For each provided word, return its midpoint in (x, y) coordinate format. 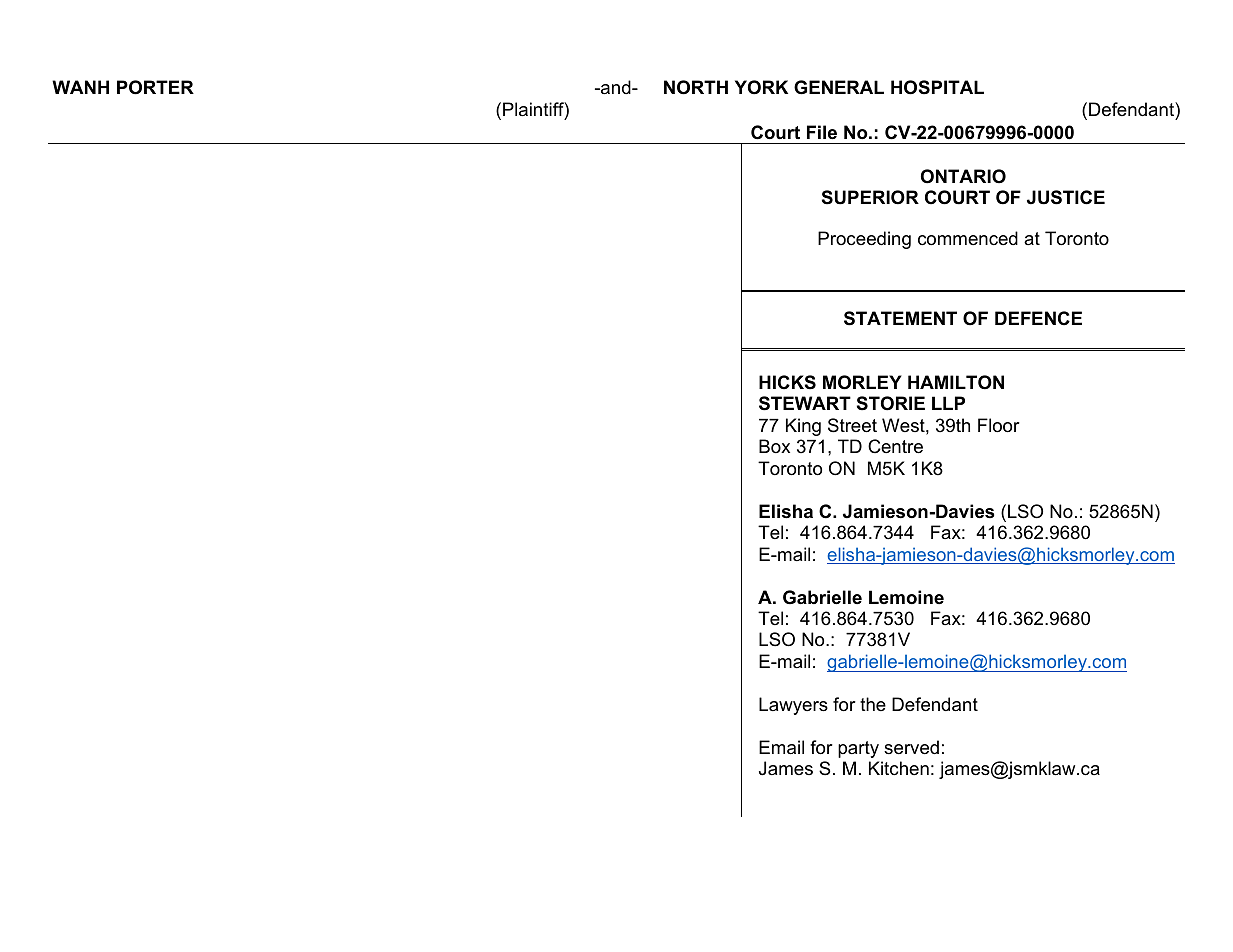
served (911, 747)
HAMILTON (956, 382)
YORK (761, 87)
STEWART (805, 403)
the (873, 704)
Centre (895, 446)
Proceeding (864, 240)
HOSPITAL (937, 87)
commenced (968, 238)
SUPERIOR (870, 197)
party (858, 749)
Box (774, 446)
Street (852, 425)
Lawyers (793, 706)
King (803, 427)
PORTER (155, 87)
